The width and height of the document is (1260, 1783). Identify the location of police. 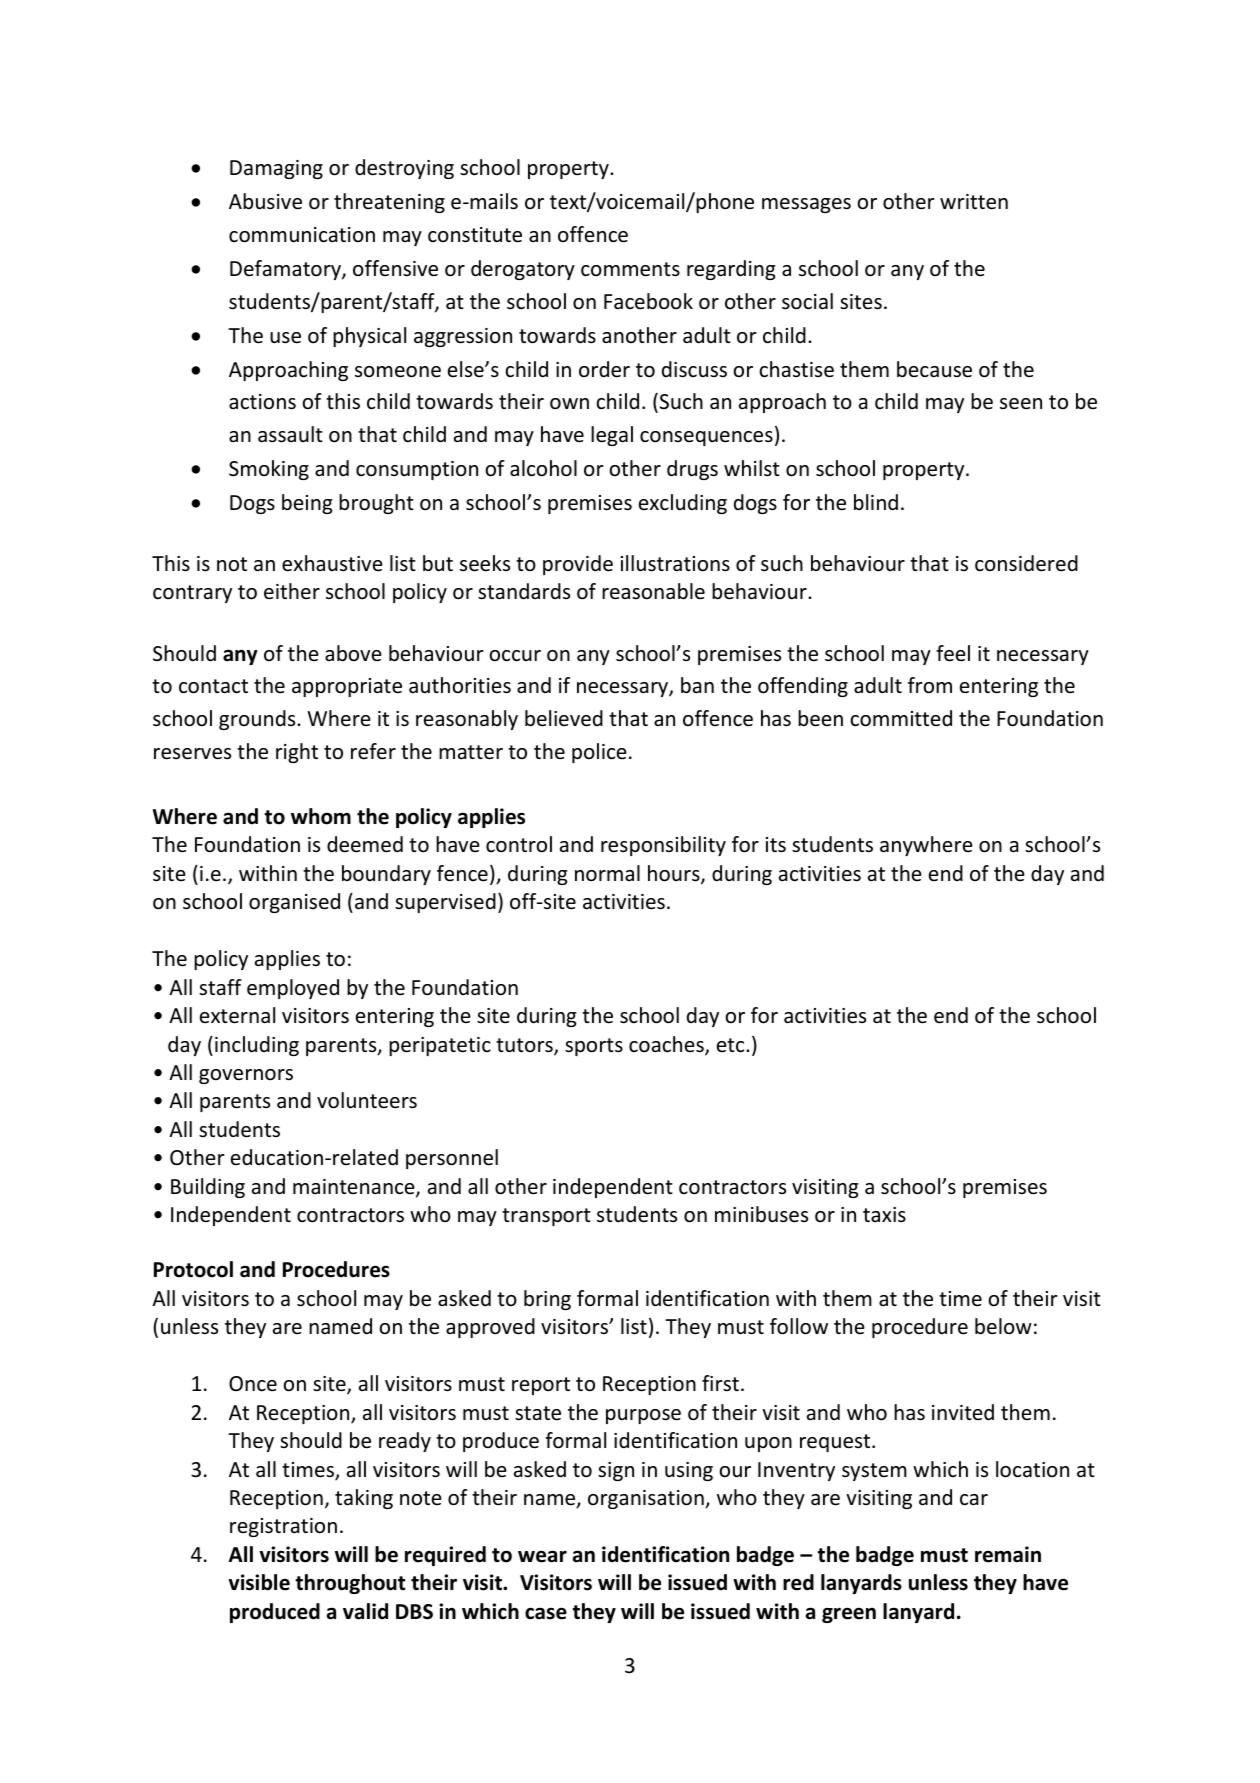
(599, 753).
